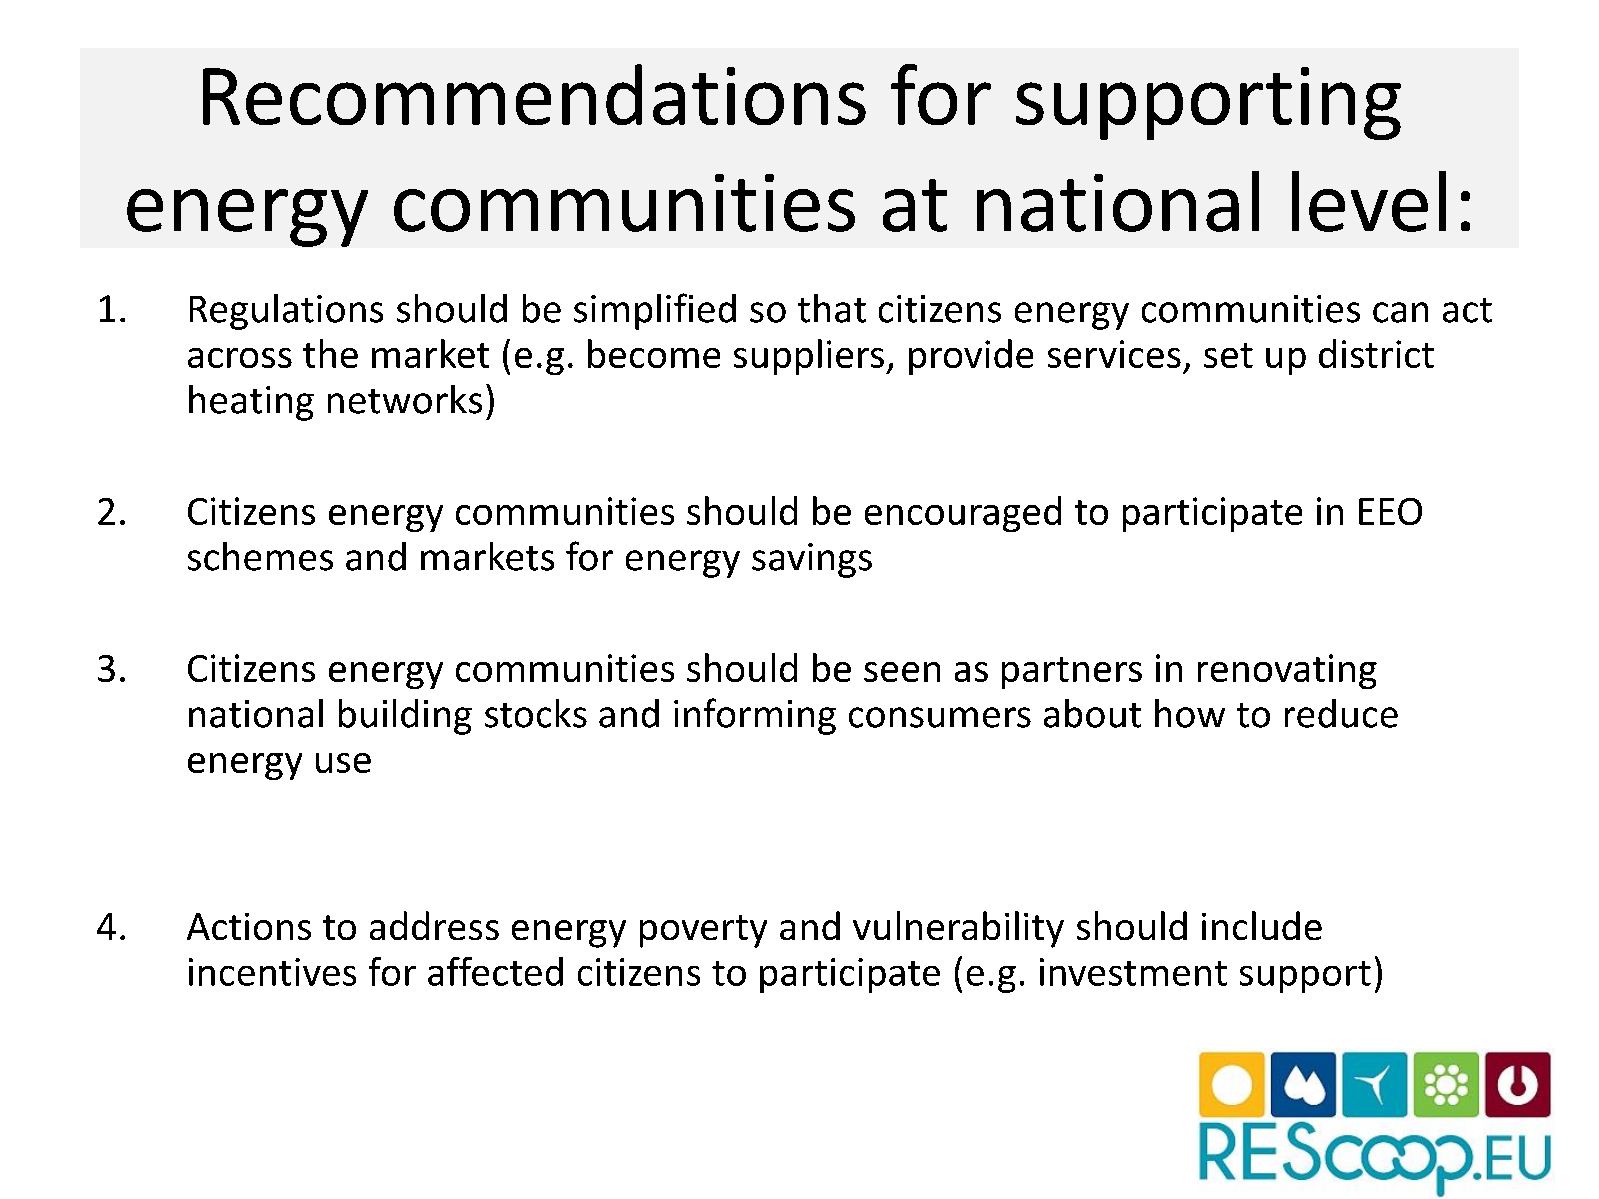  What do you see at coordinates (812, 560) in the screenshot?
I see `savings` at bounding box center [812, 560].
